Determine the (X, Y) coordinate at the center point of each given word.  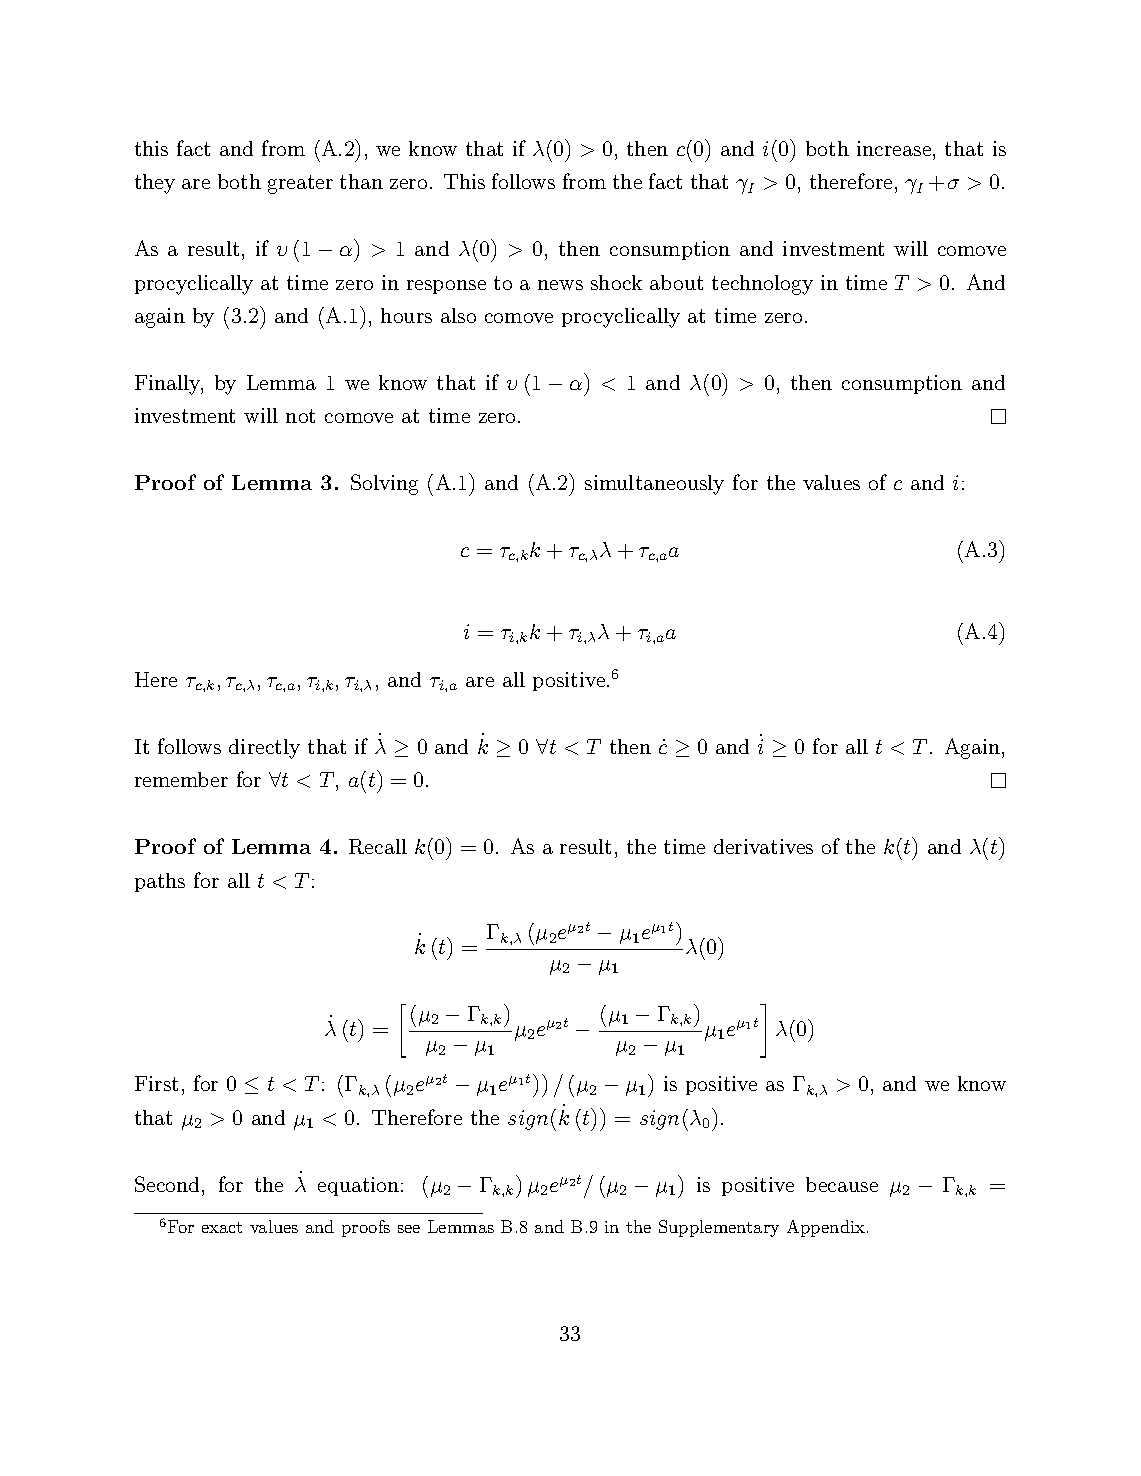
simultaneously (654, 485)
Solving (384, 484)
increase (894, 148)
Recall (378, 846)
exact (222, 1227)
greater (300, 184)
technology (762, 285)
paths (160, 882)
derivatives (763, 846)
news (560, 285)
